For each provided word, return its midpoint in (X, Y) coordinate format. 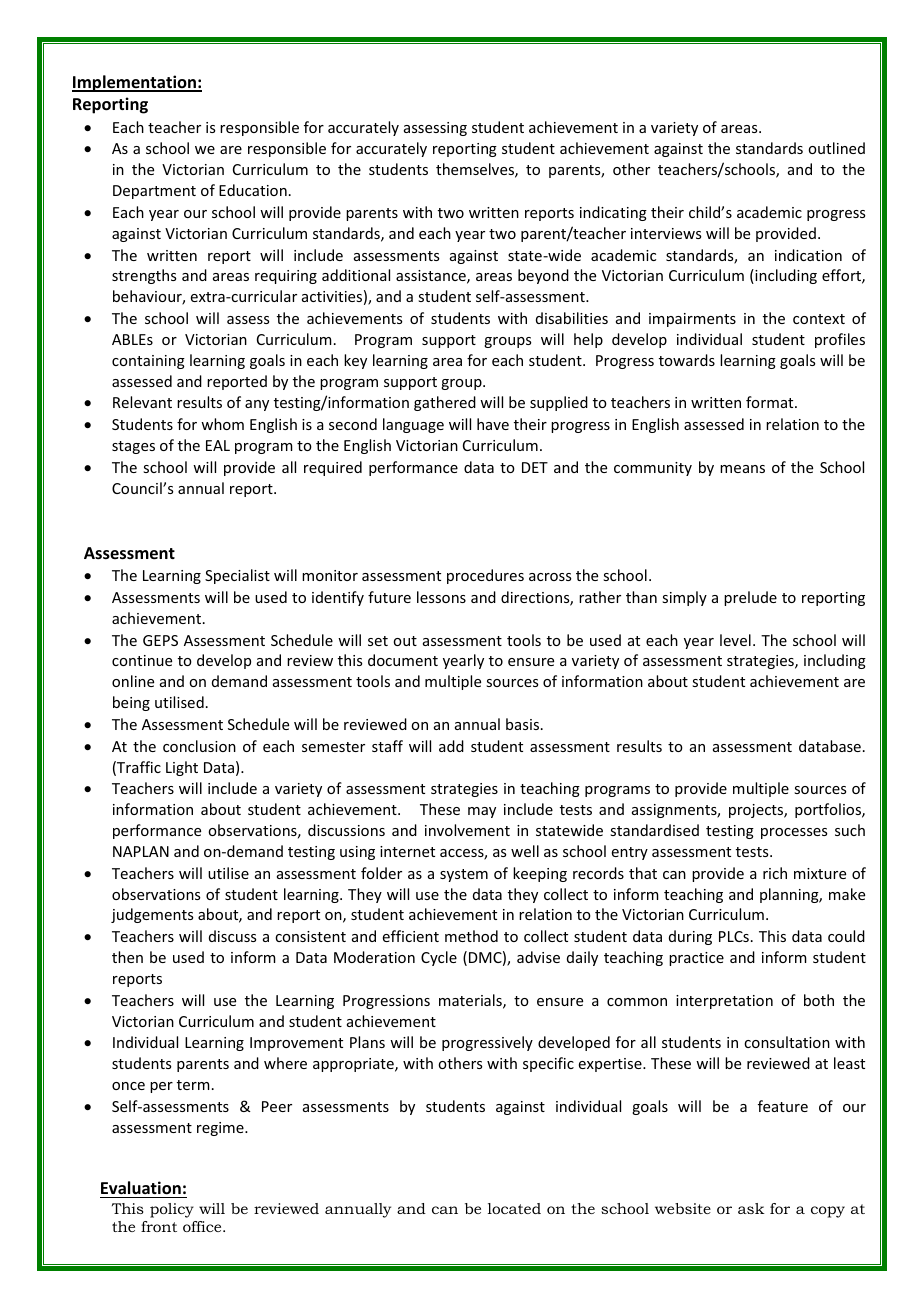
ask (751, 1208)
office (203, 1226)
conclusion (199, 746)
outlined (836, 148)
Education (253, 190)
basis (524, 724)
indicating (613, 213)
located (514, 1208)
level (735, 640)
